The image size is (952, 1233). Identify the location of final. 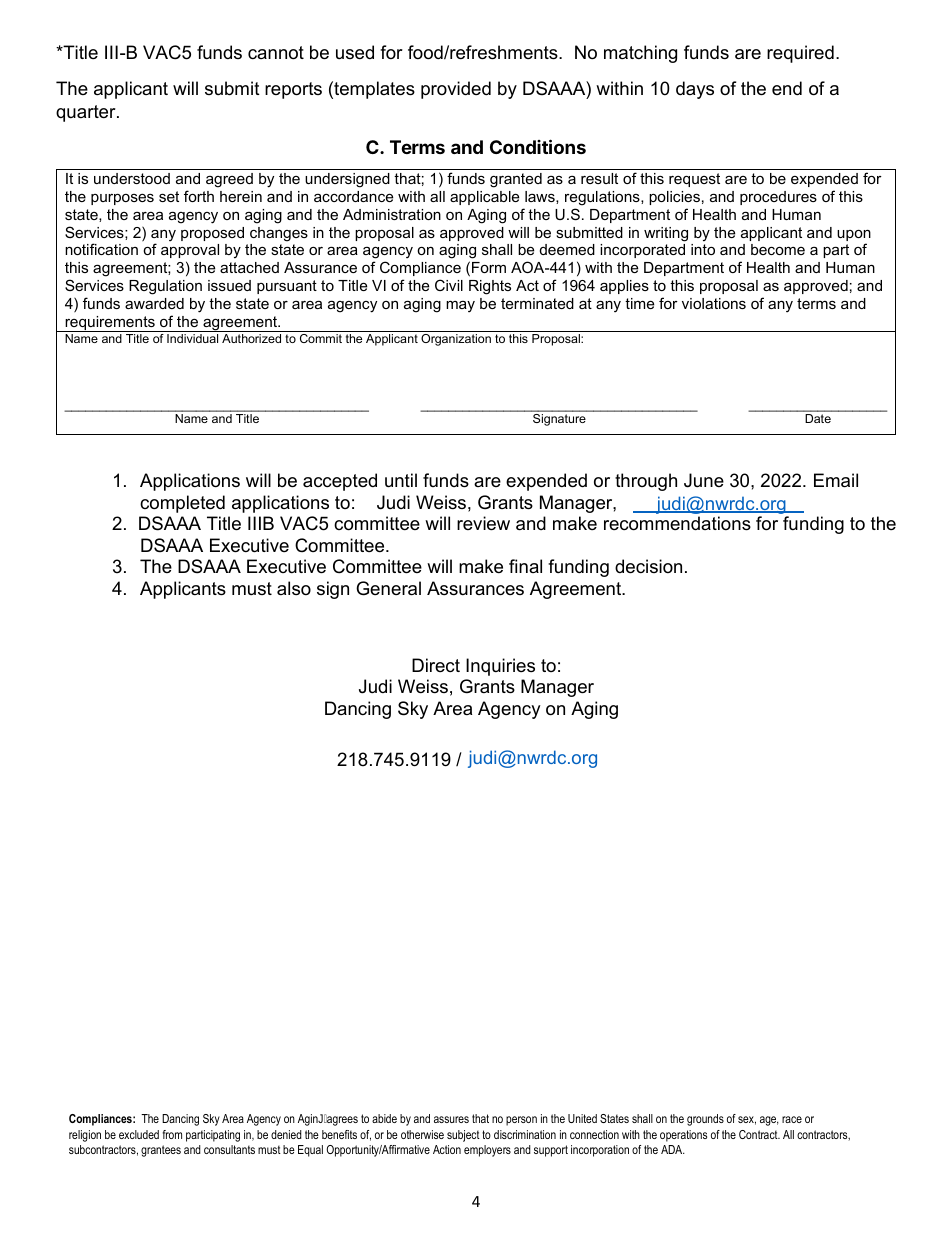
(525, 566).
